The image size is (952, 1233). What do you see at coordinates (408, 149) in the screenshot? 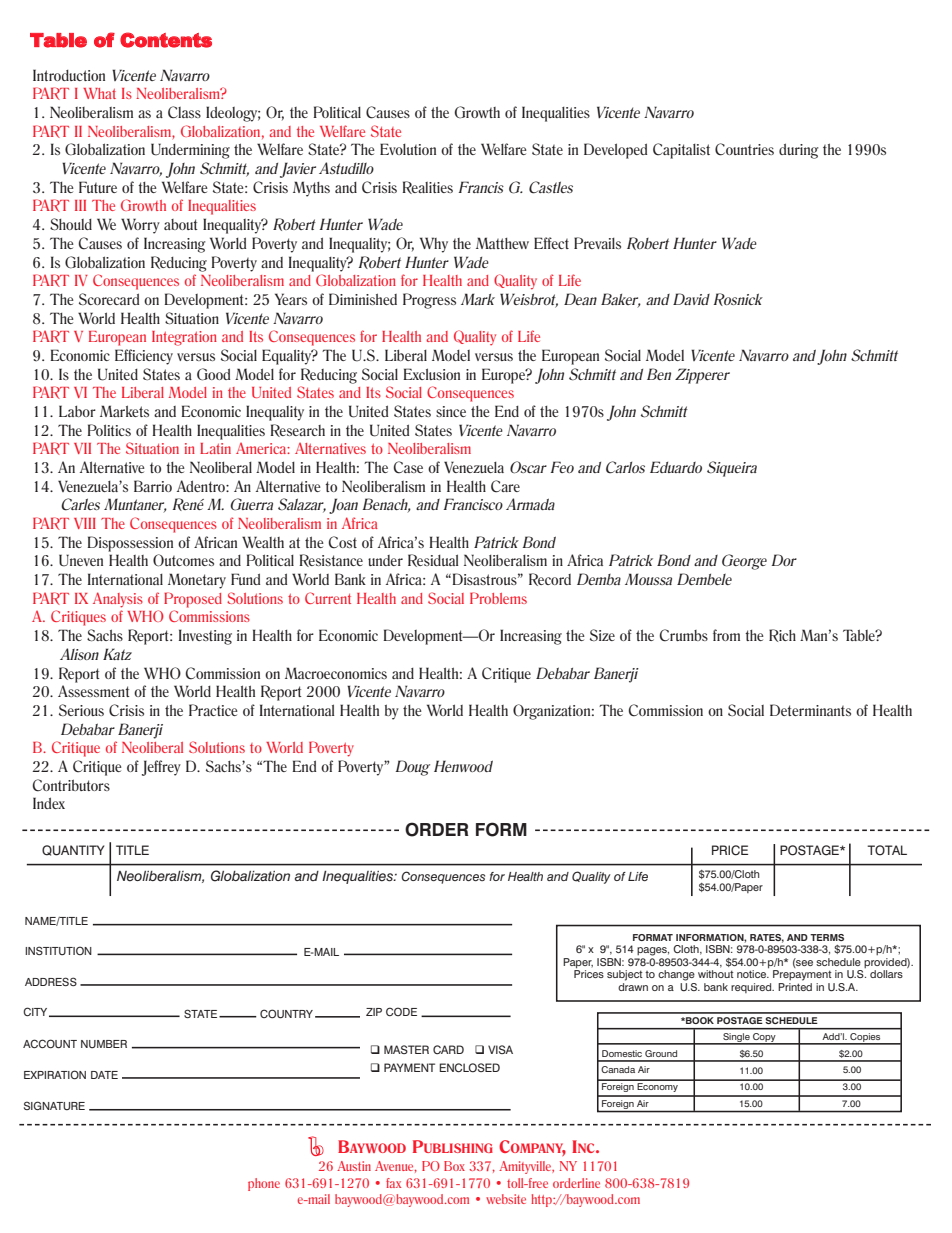
I see `Evolution` at bounding box center [408, 149].
